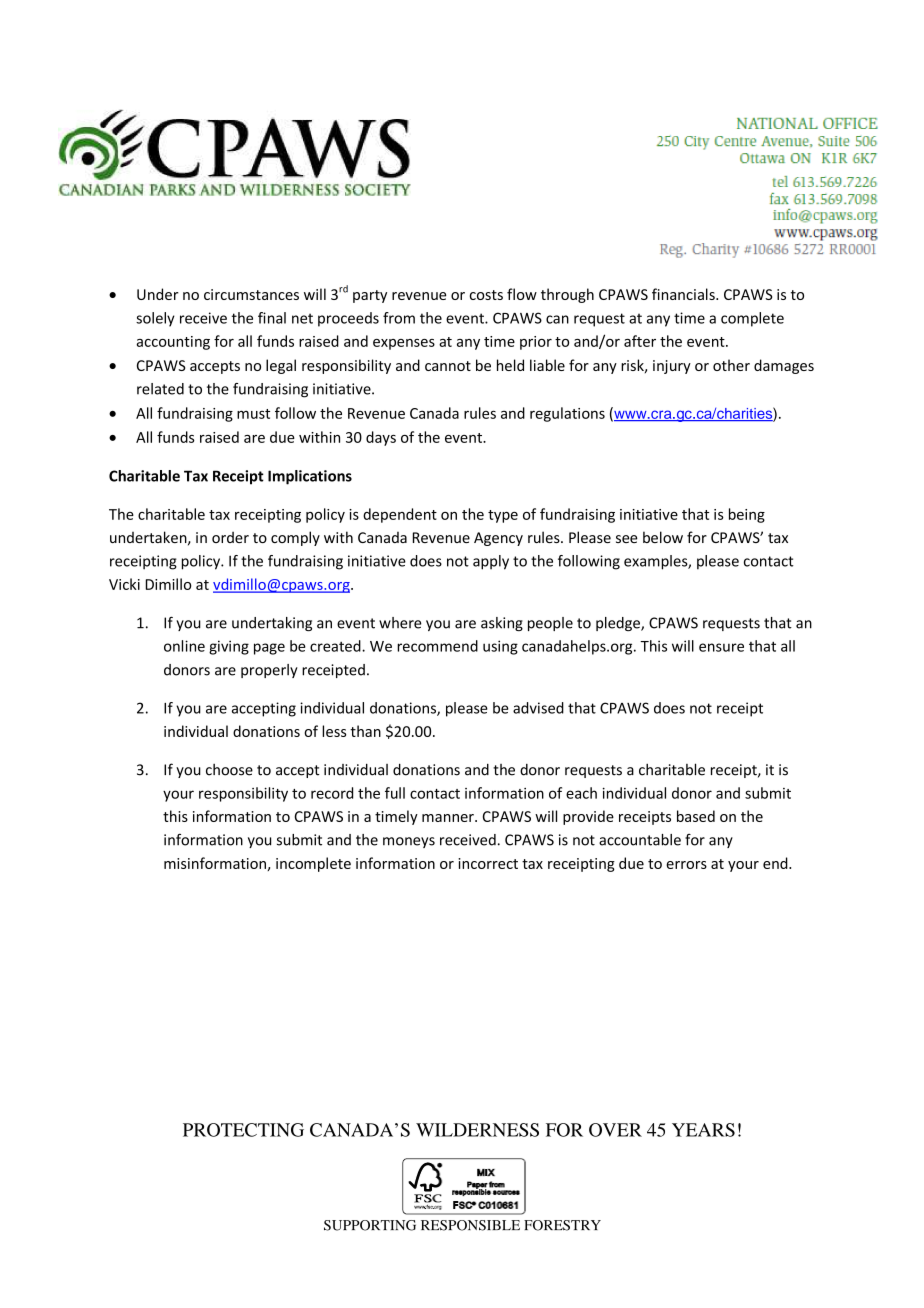  I want to click on incorrect, so click(488, 863).
